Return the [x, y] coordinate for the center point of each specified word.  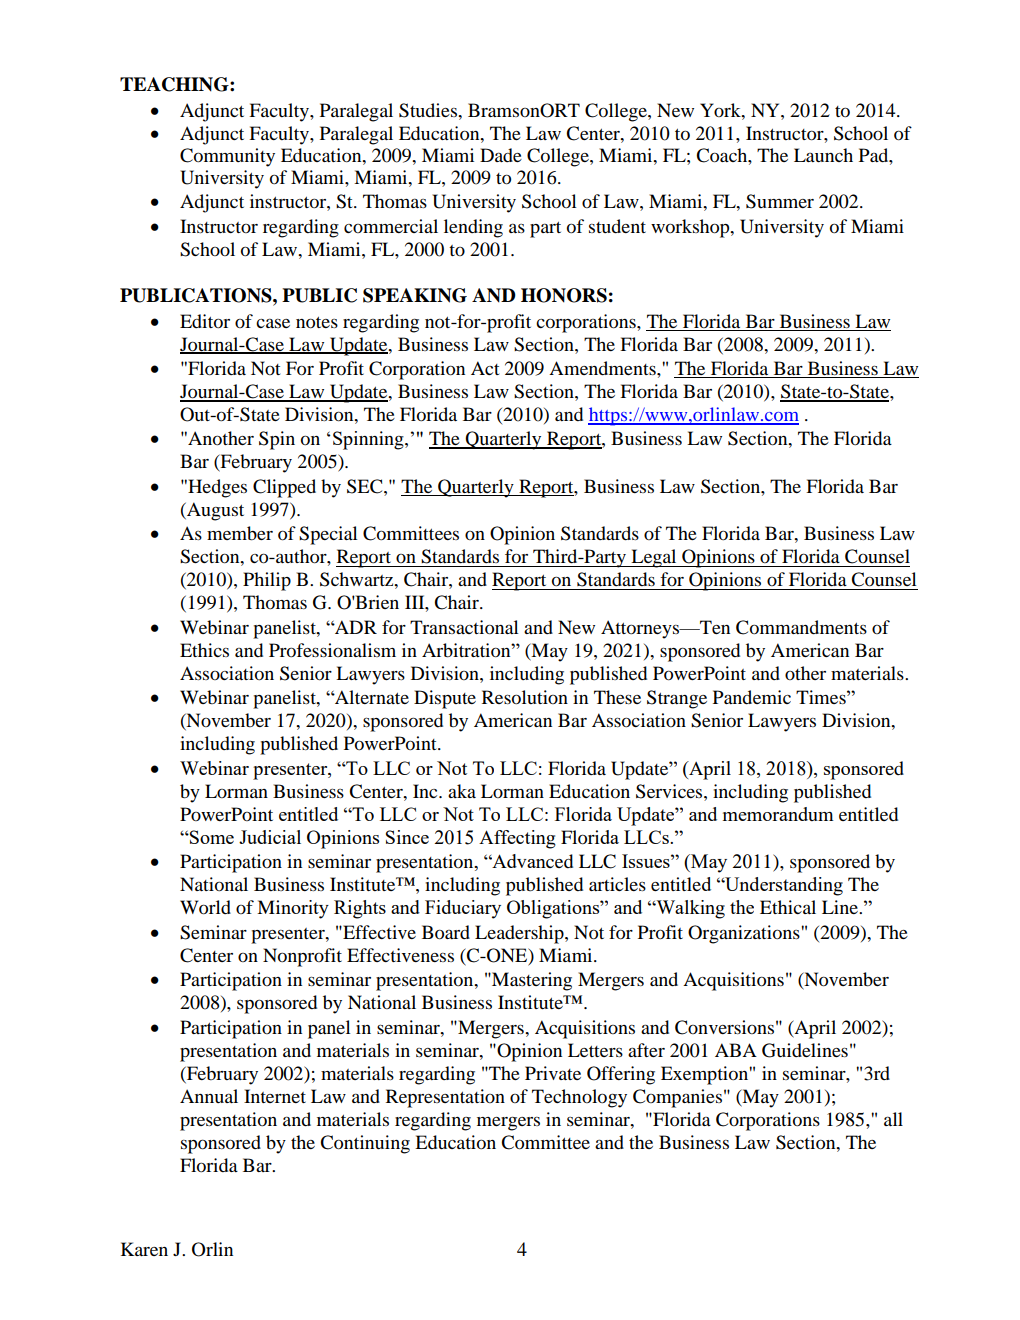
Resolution [525, 697]
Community [227, 157]
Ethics [204, 650]
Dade [501, 155]
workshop [691, 228]
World [205, 907]
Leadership [520, 934]
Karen [144, 1249]
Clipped [284, 488]
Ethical [788, 907]
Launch [823, 155]
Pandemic [752, 697]
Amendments [603, 368]
